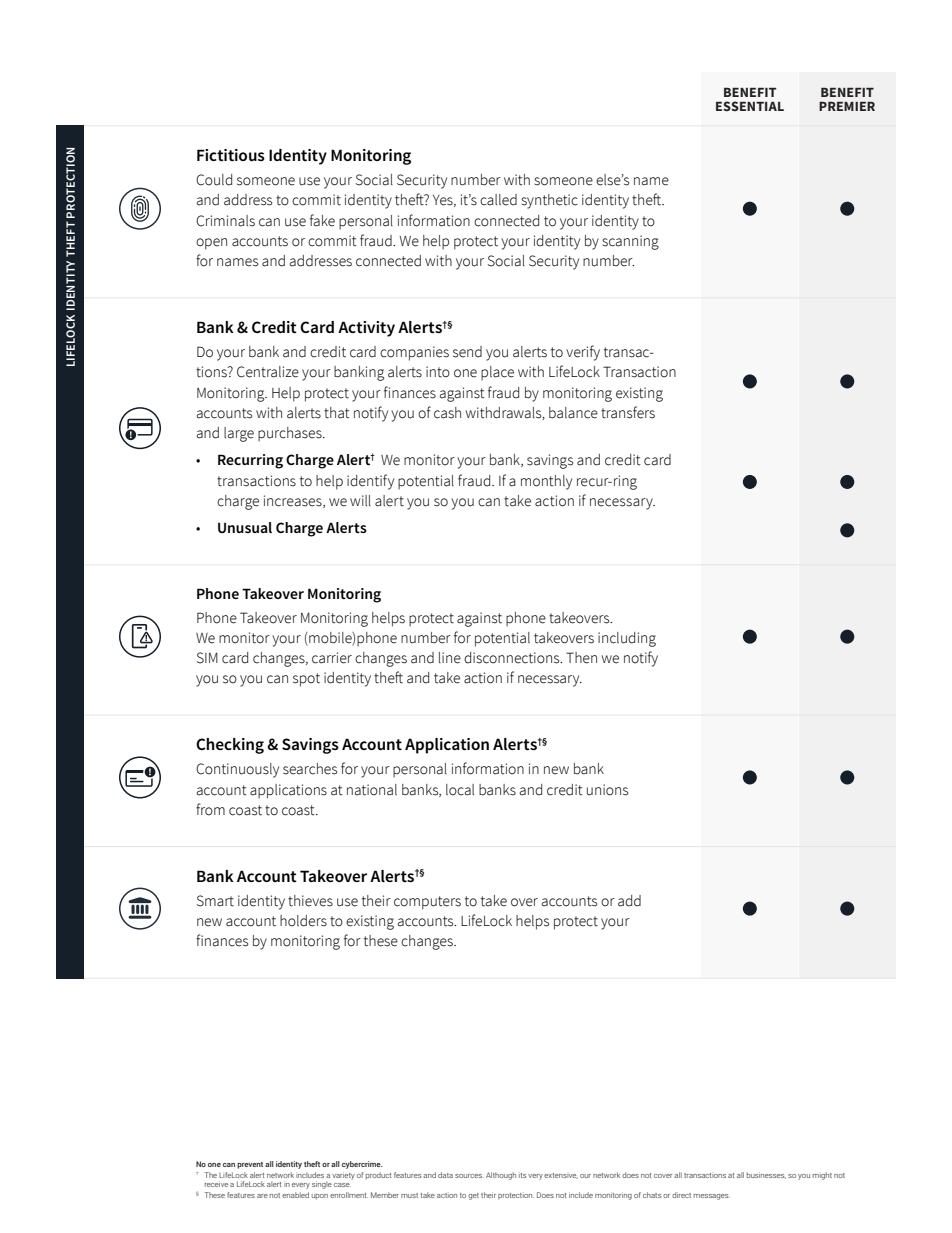  What do you see at coordinates (549, 201) in the screenshot?
I see `synthetic` at bounding box center [549, 201].
